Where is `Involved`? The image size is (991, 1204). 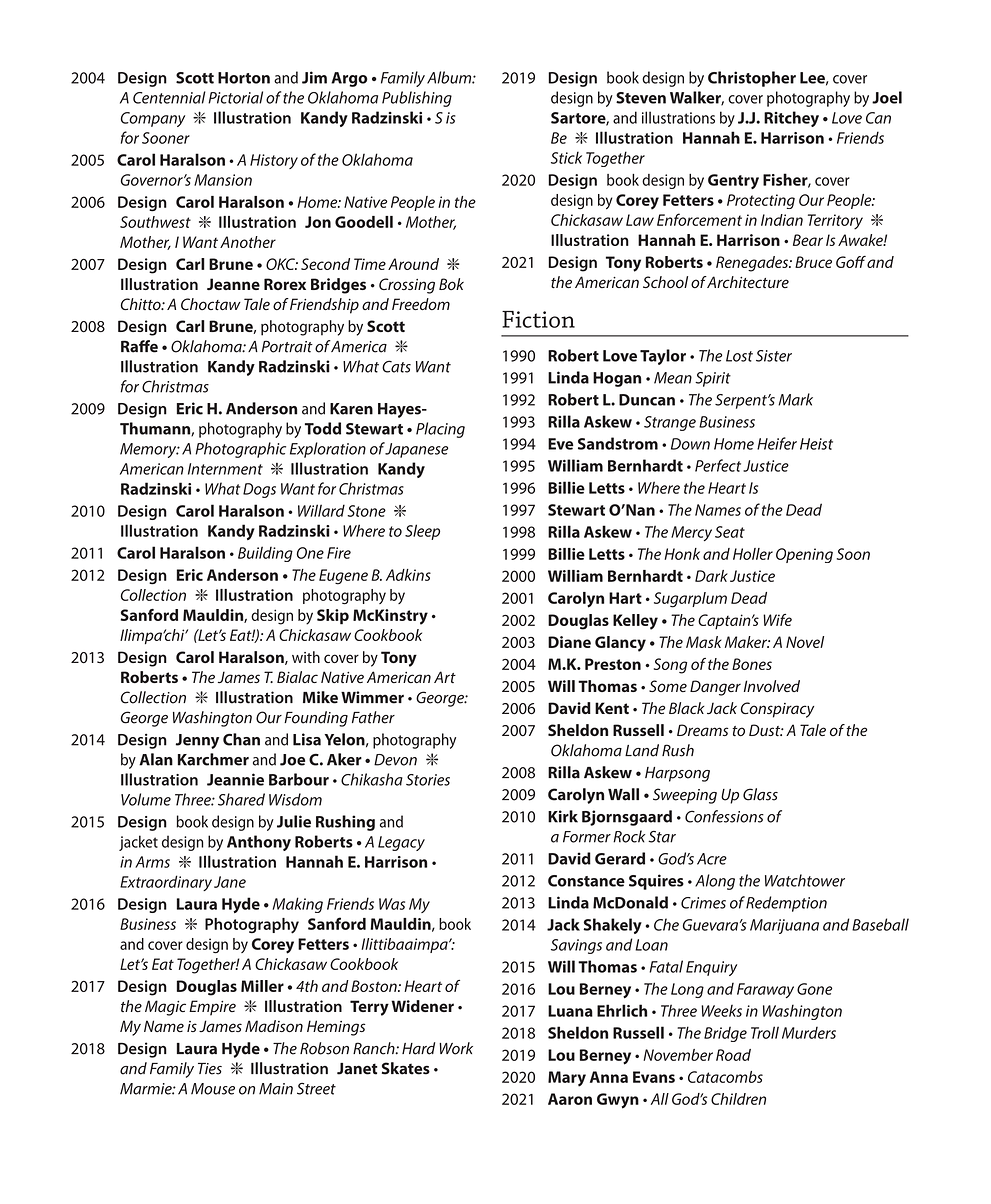
Involved is located at coordinates (772, 686).
